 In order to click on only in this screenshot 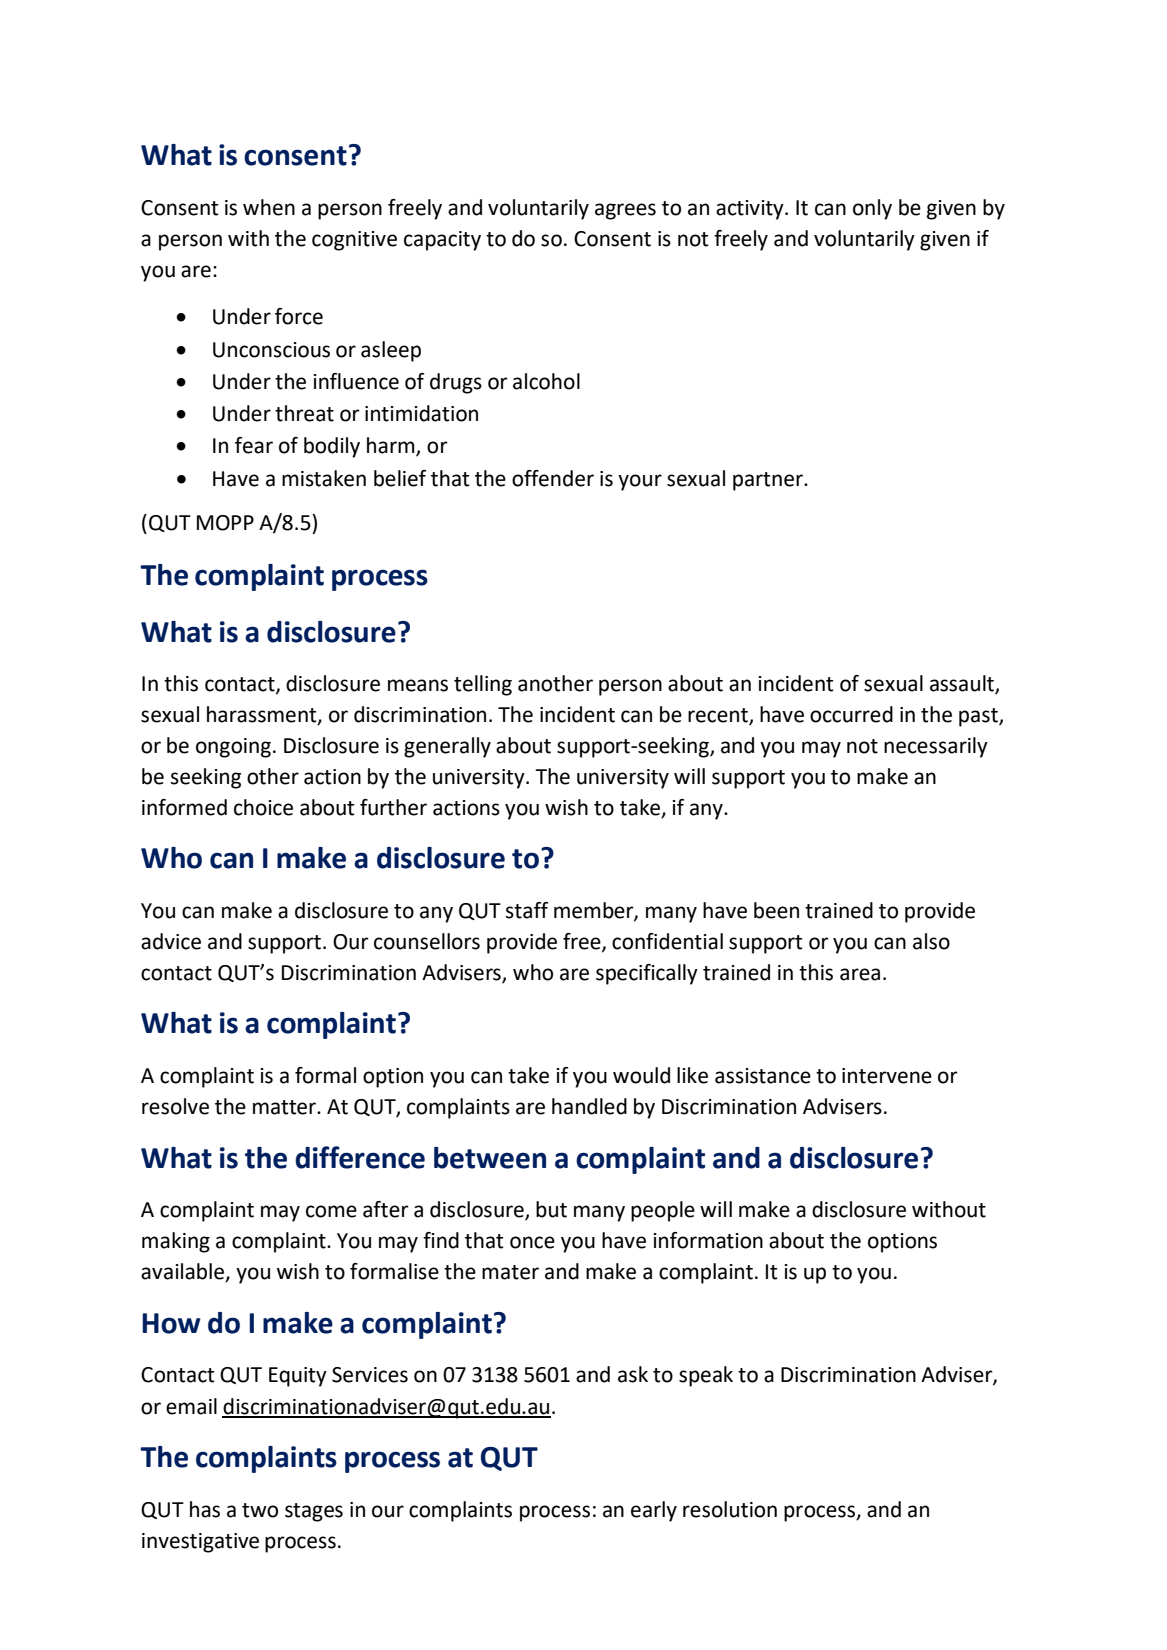, I will do `click(872, 209)`.
